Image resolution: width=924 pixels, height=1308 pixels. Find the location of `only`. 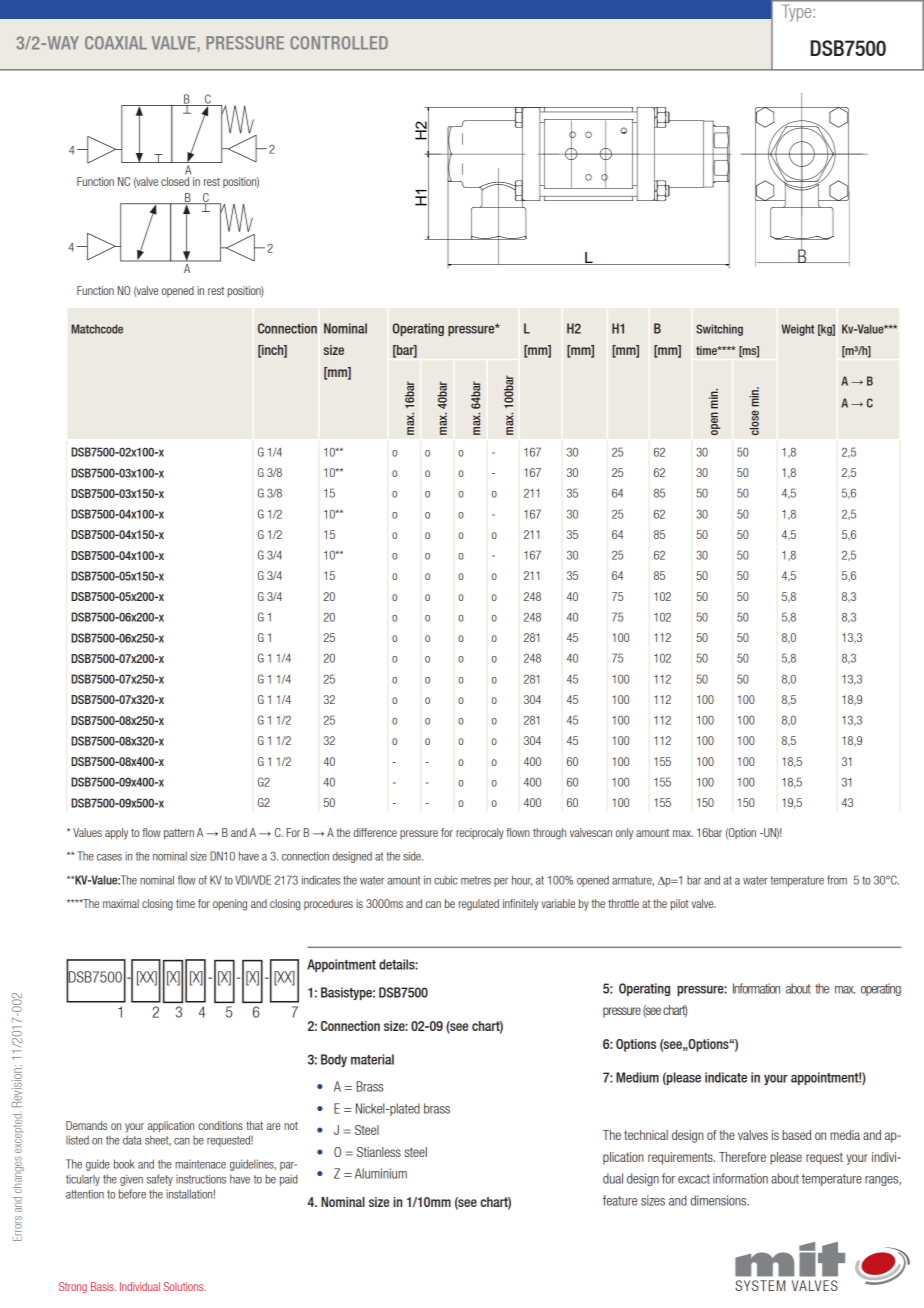

only is located at coordinates (624, 834).
